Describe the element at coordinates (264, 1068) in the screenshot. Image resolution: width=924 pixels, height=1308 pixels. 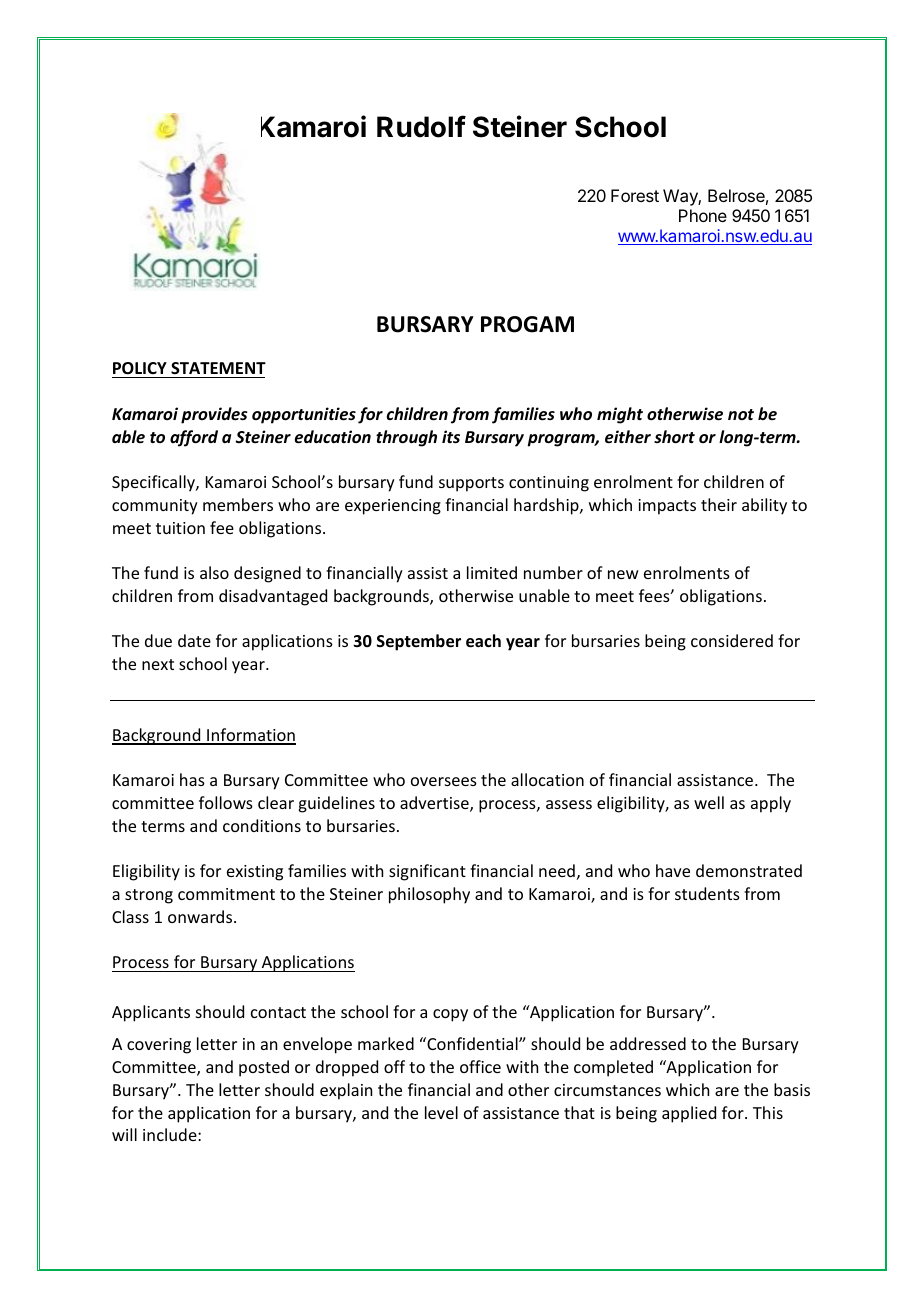
I see `posted` at that location.
